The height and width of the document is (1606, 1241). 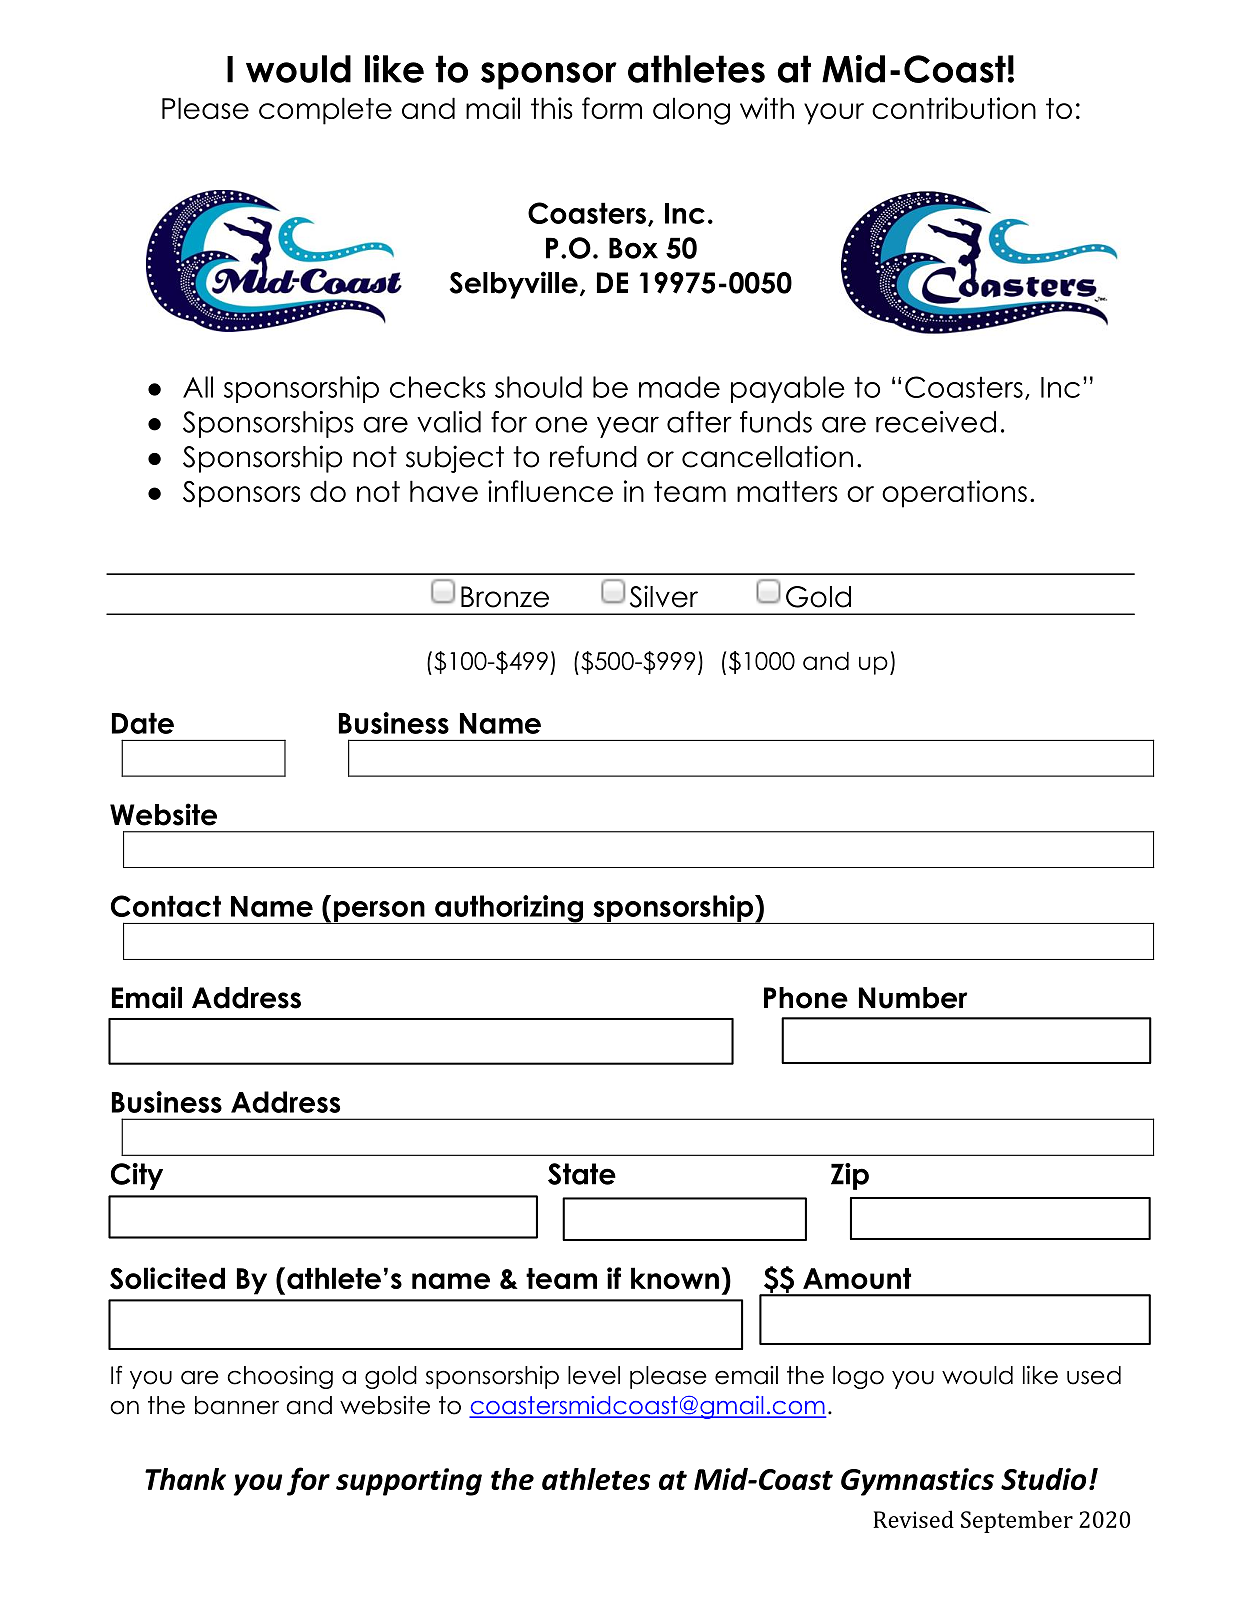 I want to click on authorizing, so click(x=509, y=909).
